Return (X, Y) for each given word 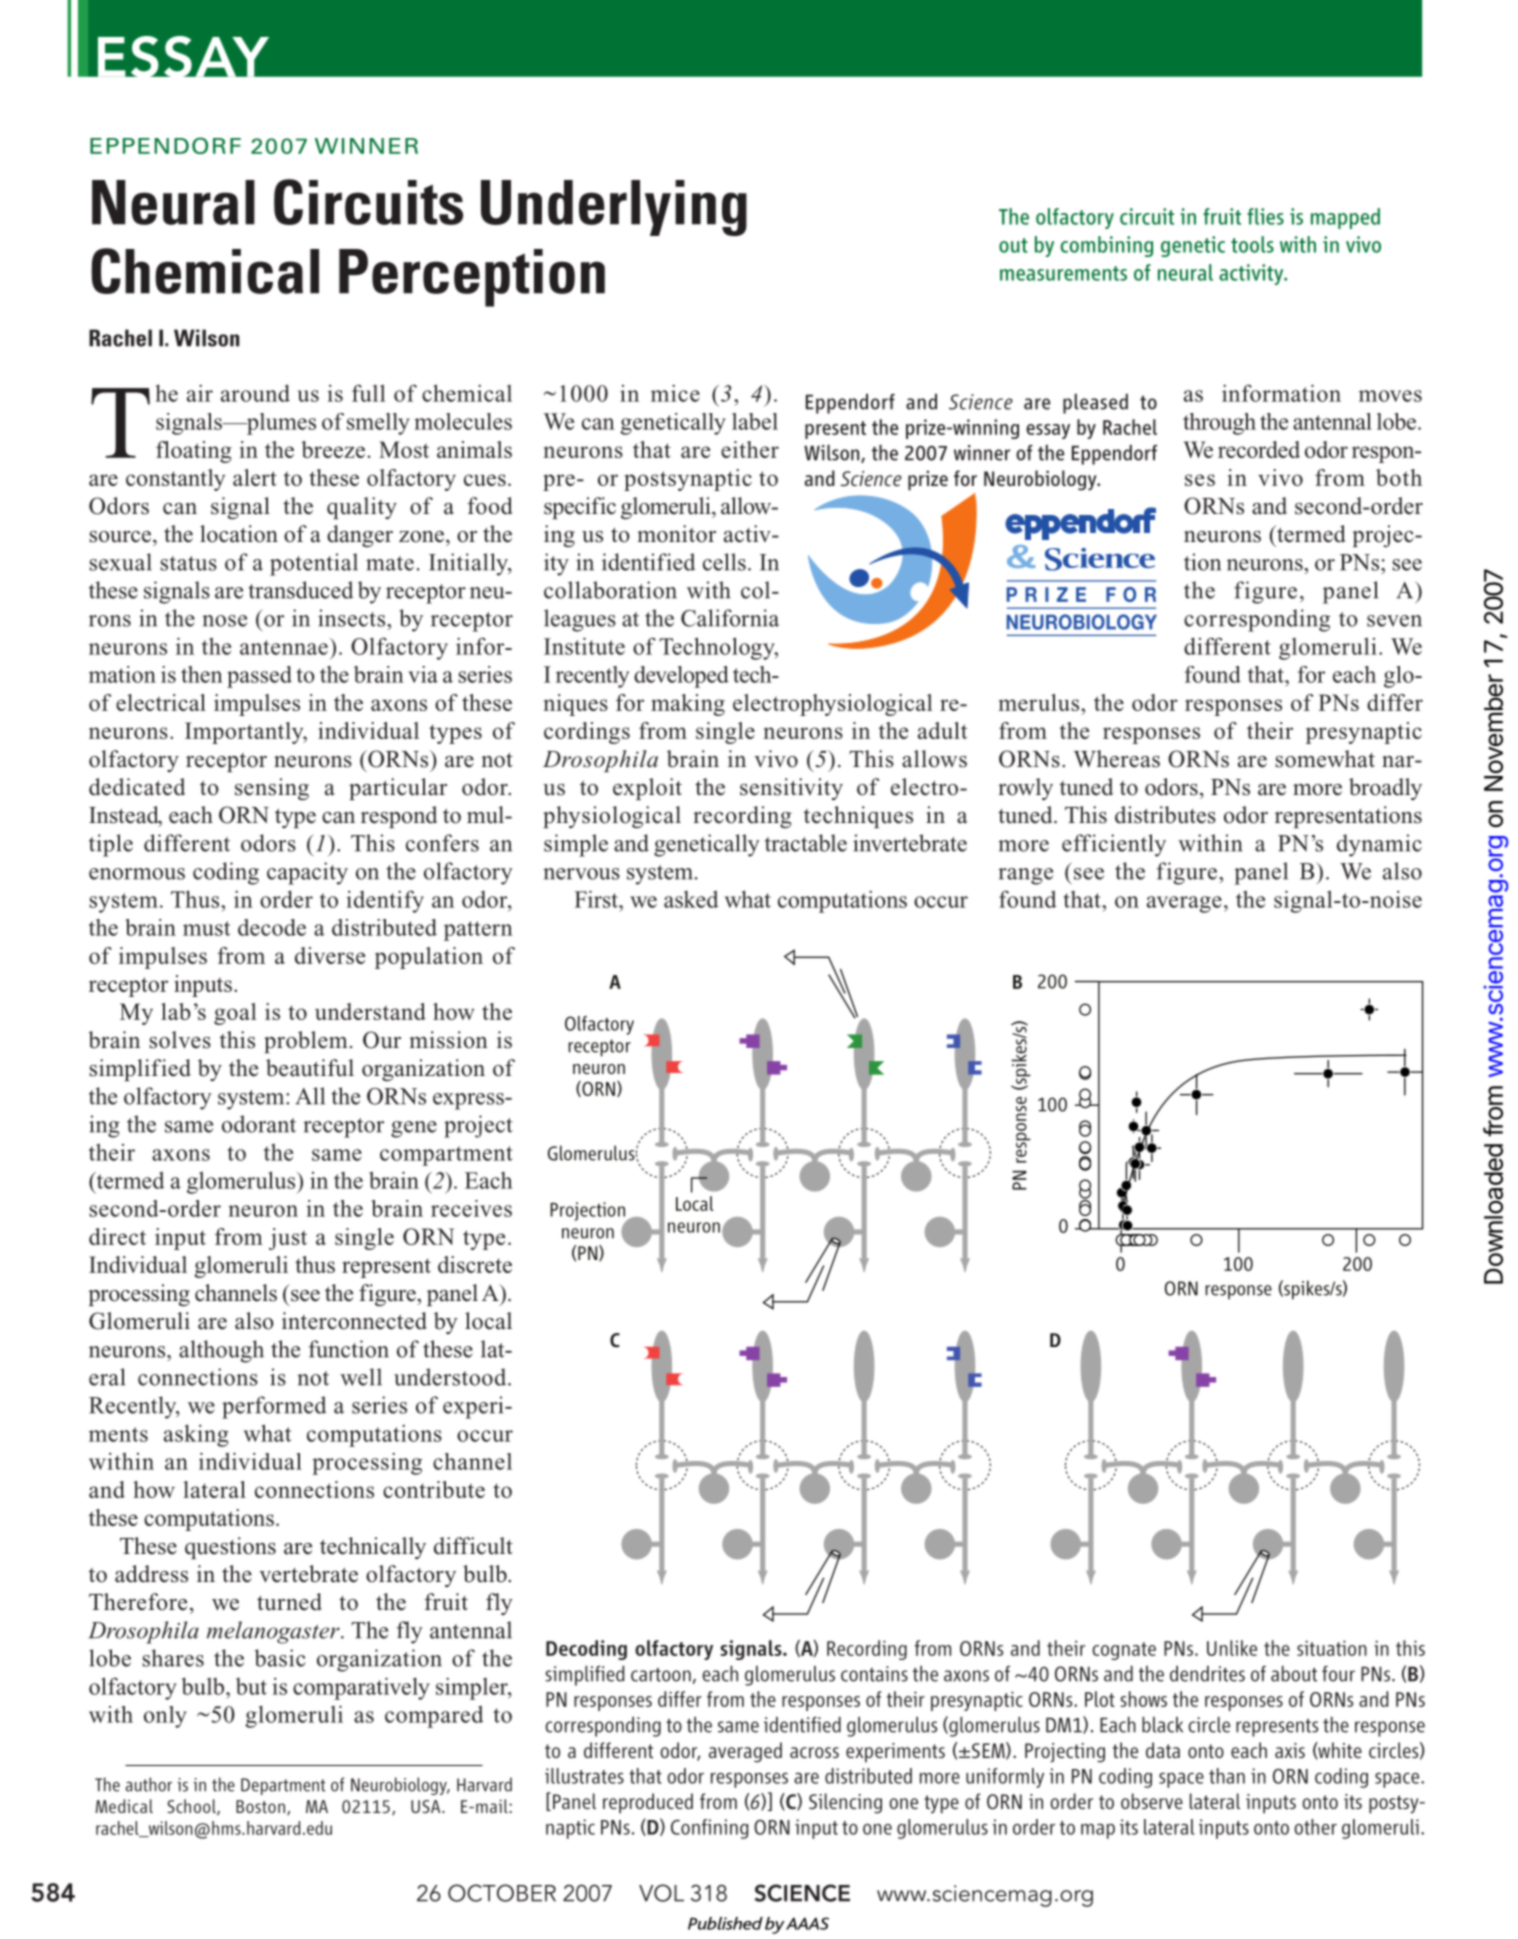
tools (1252, 244)
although (221, 1351)
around (255, 393)
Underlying (614, 208)
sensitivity (791, 789)
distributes (1165, 815)
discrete (475, 1264)
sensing (272, 789)
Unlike (1232, 1648)
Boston (260, 1806)
